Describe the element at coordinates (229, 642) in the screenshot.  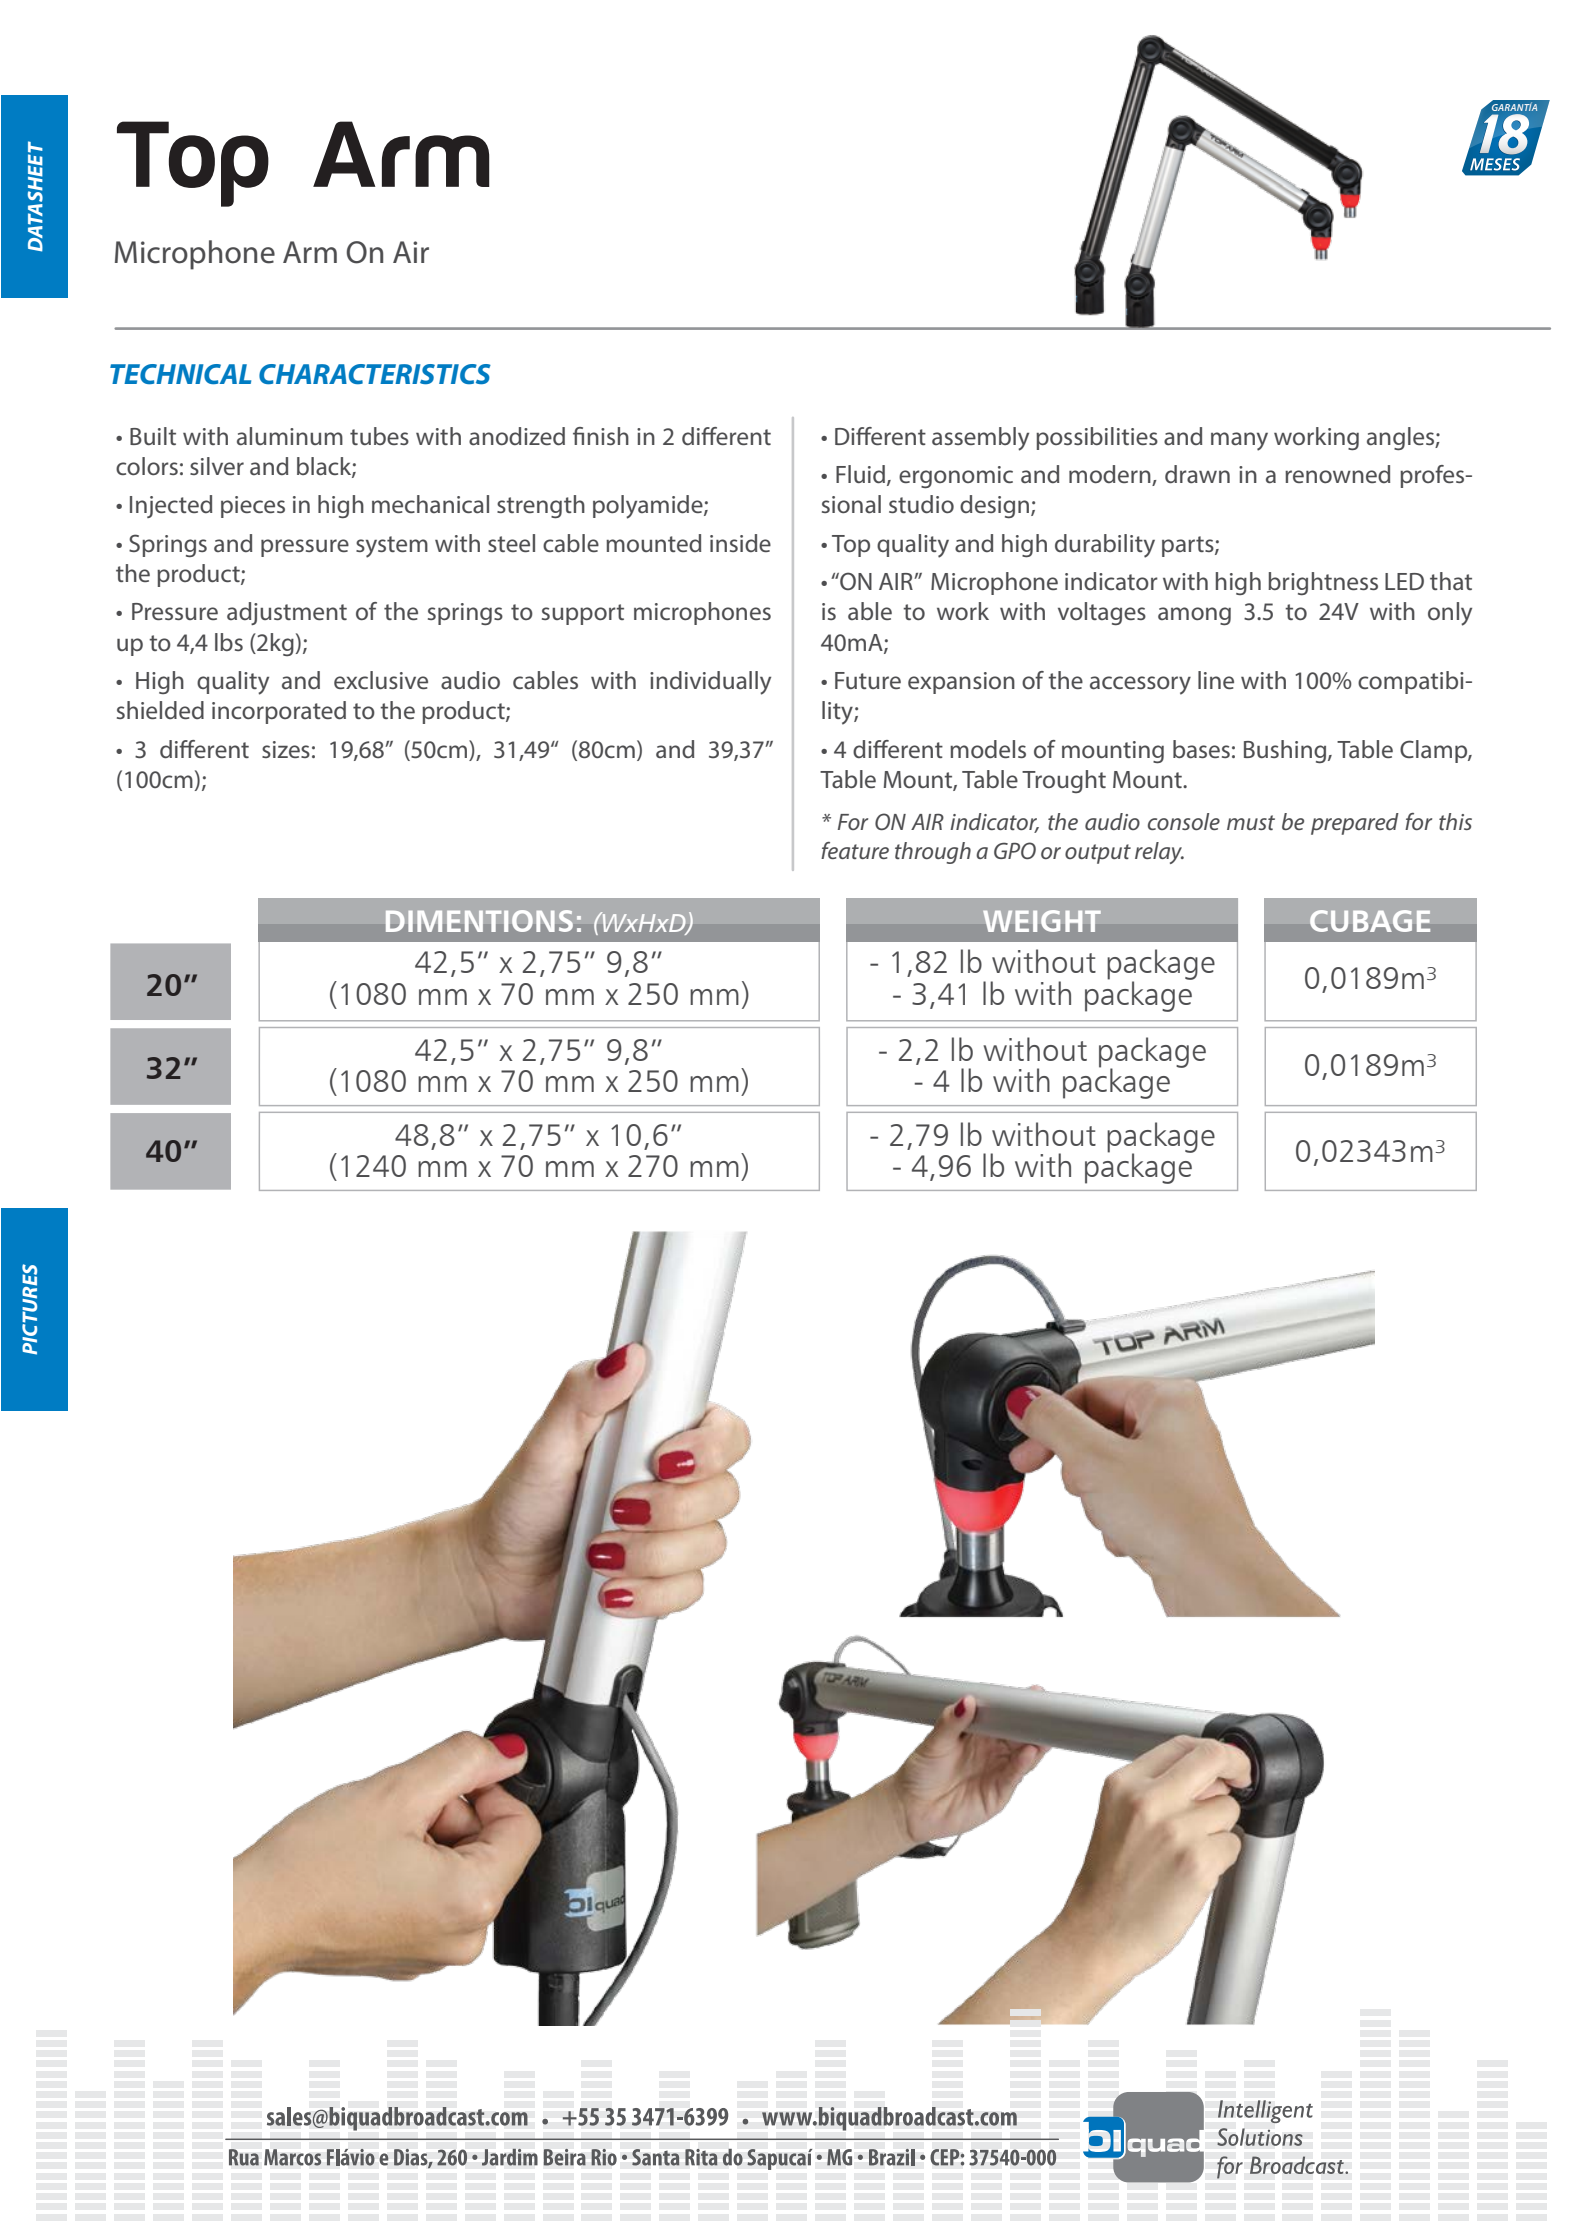
I see `lbs` at that location.
